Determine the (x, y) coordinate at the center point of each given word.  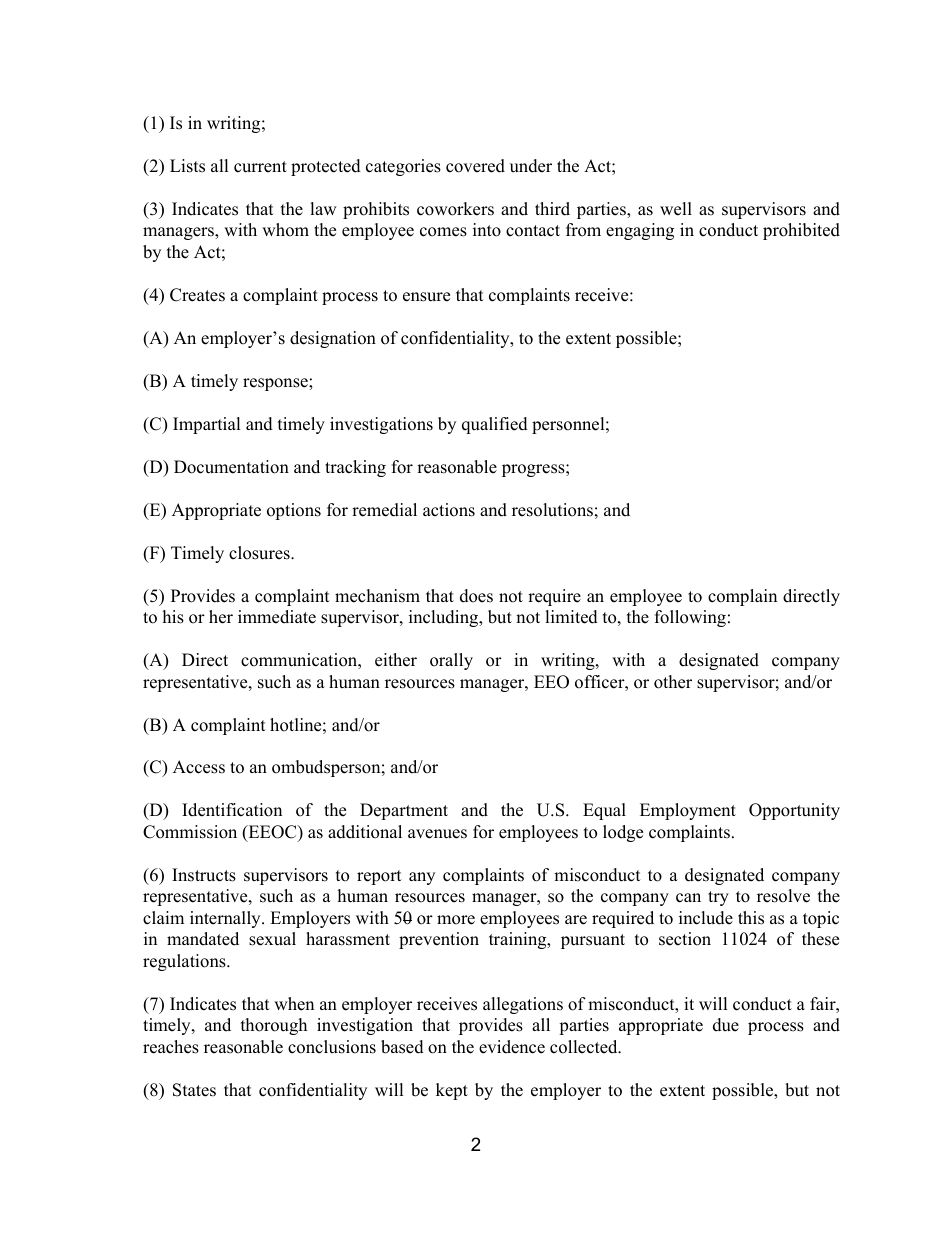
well (676, 209)
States (194, 1090)
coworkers (455, 209)
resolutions (552, 510)
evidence (512, 1047)
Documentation (231, 467)
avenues (437, 834)
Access (199, 767)
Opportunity (794, 811)
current (260, 167)
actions (449, 510)
